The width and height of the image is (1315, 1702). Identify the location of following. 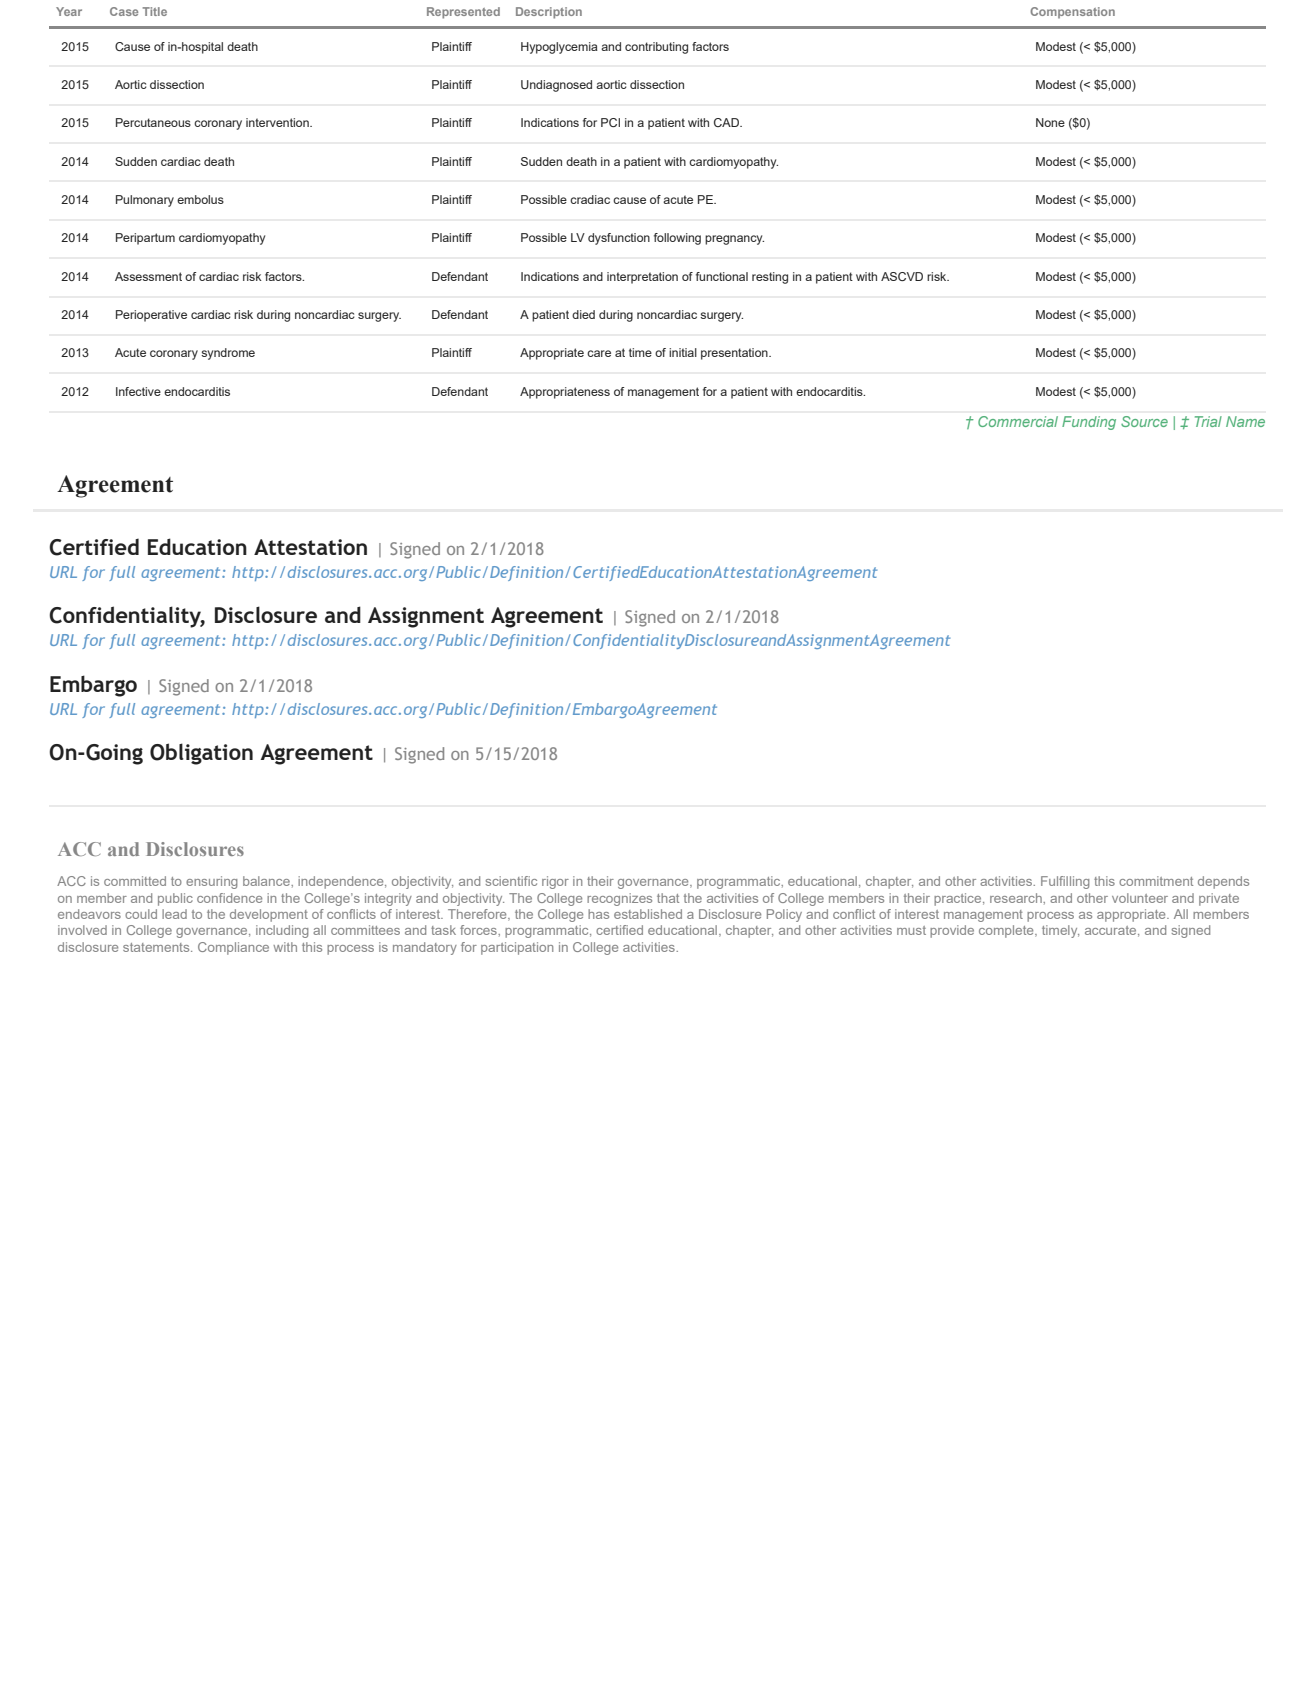
(677, 239).
